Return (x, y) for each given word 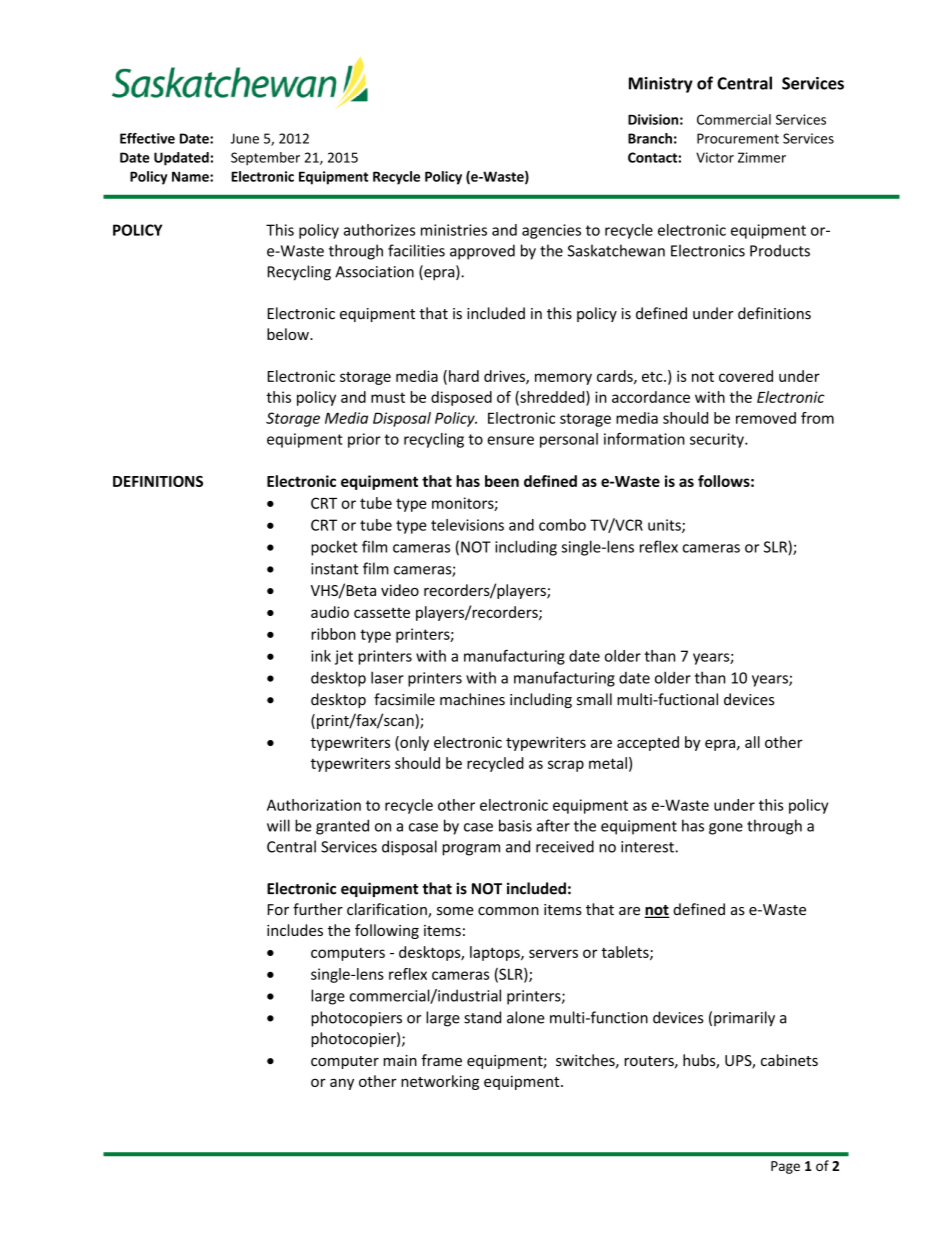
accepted (648, 743)
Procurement (738, 138)
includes (295, 930)
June (245, 138)
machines (472, 699)
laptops (496, 953)
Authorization (314, 805)
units (665, 526)
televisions (467, 525)
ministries (454, 230)
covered (746, 376)
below (289, 334)
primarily (744, 1019)
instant (334, 569)
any (342, 1084)
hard (464, 376)
